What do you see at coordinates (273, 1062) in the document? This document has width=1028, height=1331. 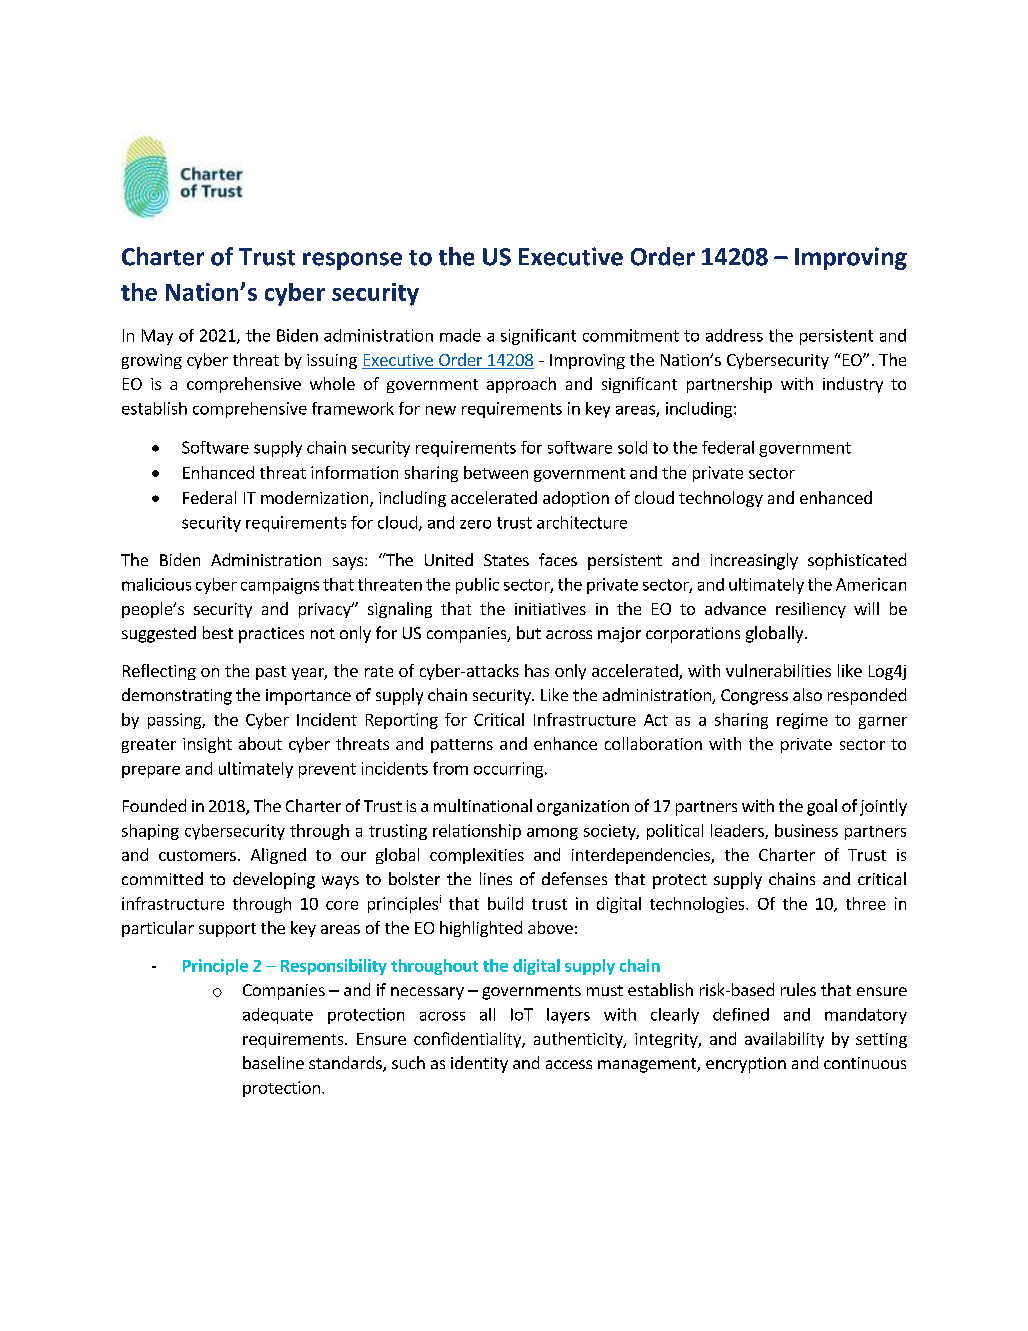 I see `baseline` at bounding box center [273, 1062].
